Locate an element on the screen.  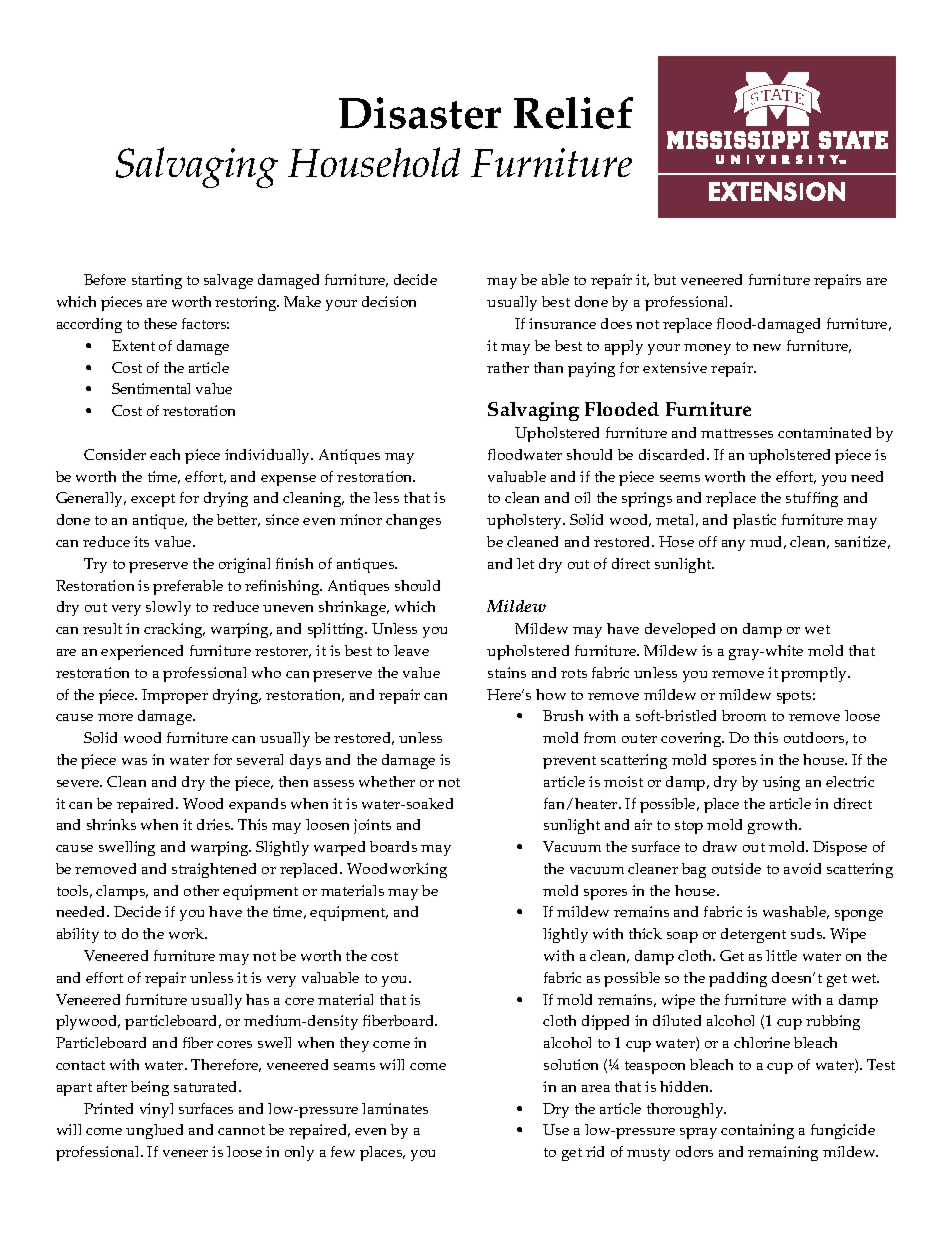
boards is located at coordinates (393, 846).
